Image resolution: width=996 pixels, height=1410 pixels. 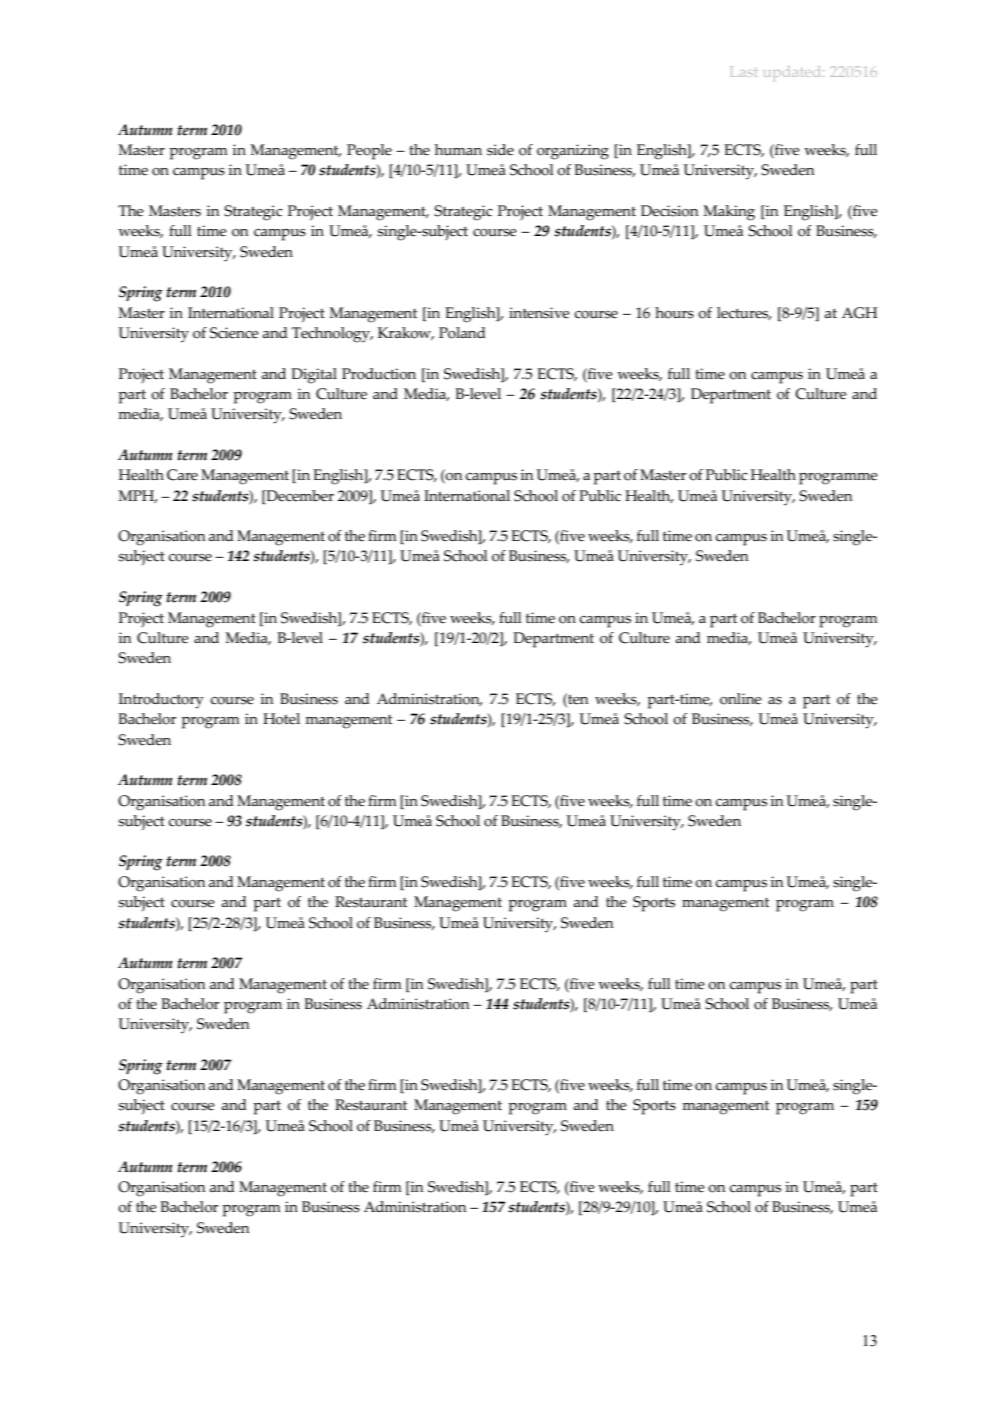 I want to click on Care, so click(x=182, y=475).
